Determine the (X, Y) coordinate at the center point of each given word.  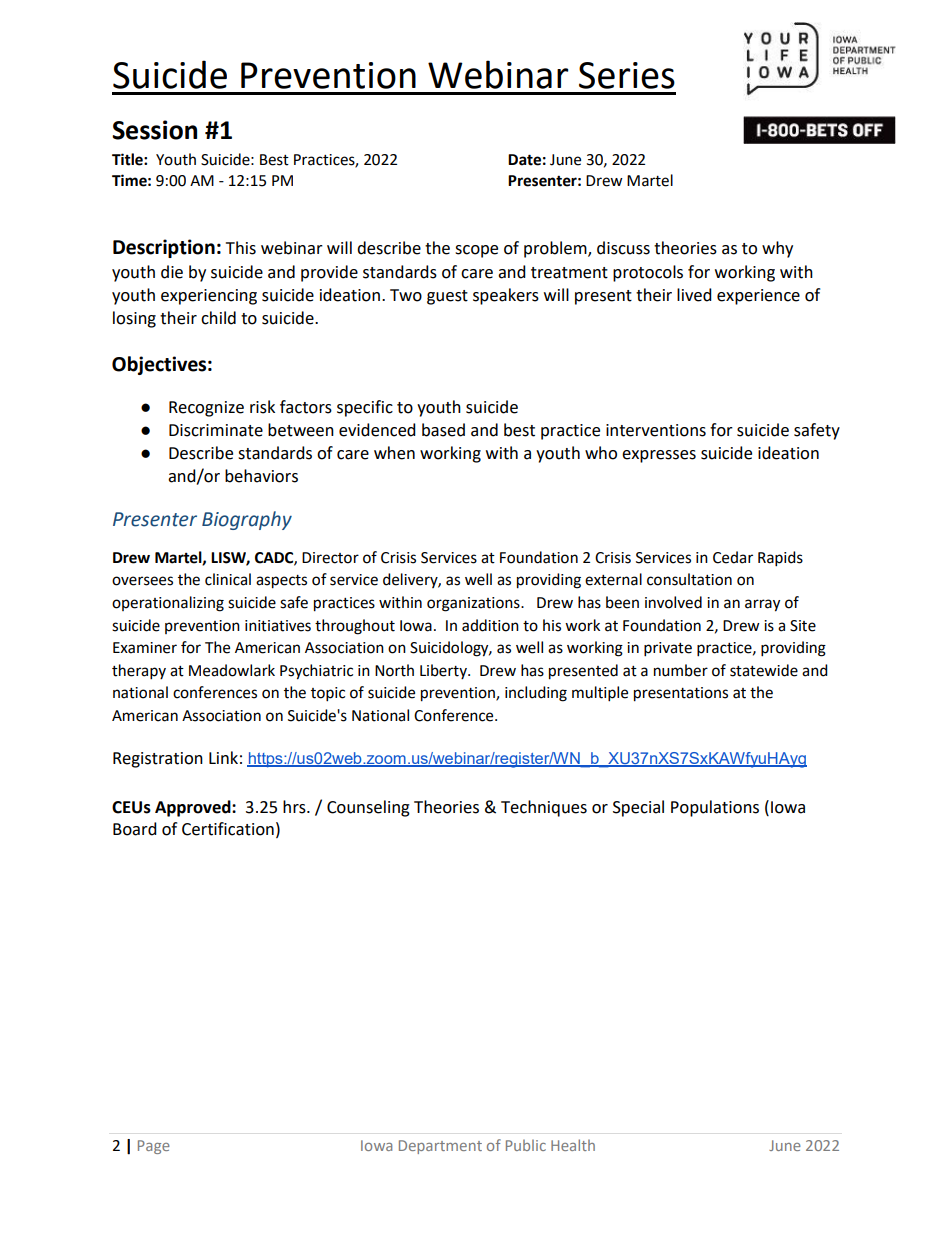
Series (627, 75)
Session (154, 130)
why (777, 249)
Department (440, 1147)
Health (573, 1145)
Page (154, 1147)
